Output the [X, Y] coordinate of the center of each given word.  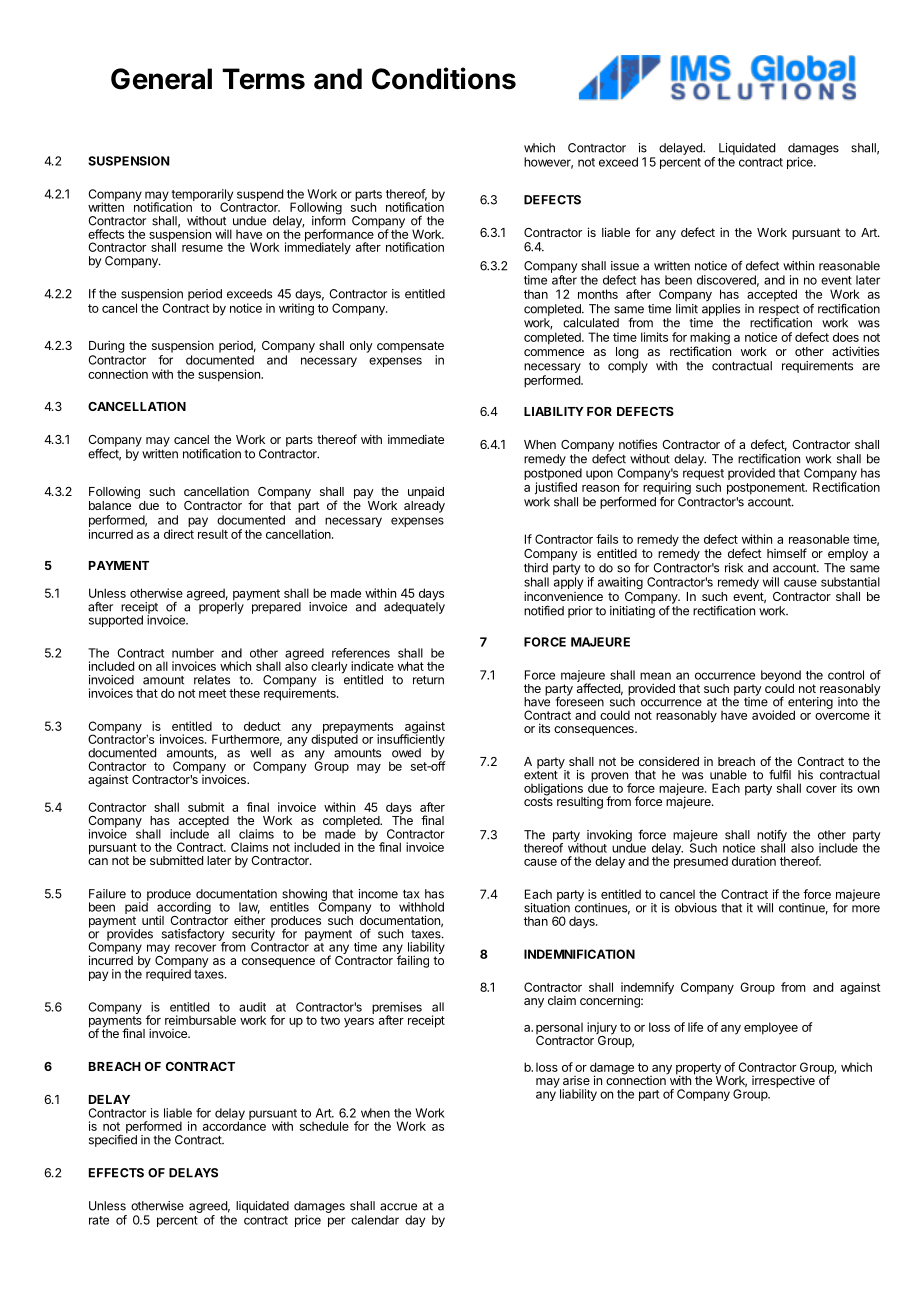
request [703, 474]
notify [772, 836]
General [161, 79]
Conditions [444, 78]
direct [179, 534]
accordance [234, 1125]
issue [625, 266]
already [424, 507]
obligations [554, 790]
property [699, 1070]
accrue [398, 1207]
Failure [107, 894]
